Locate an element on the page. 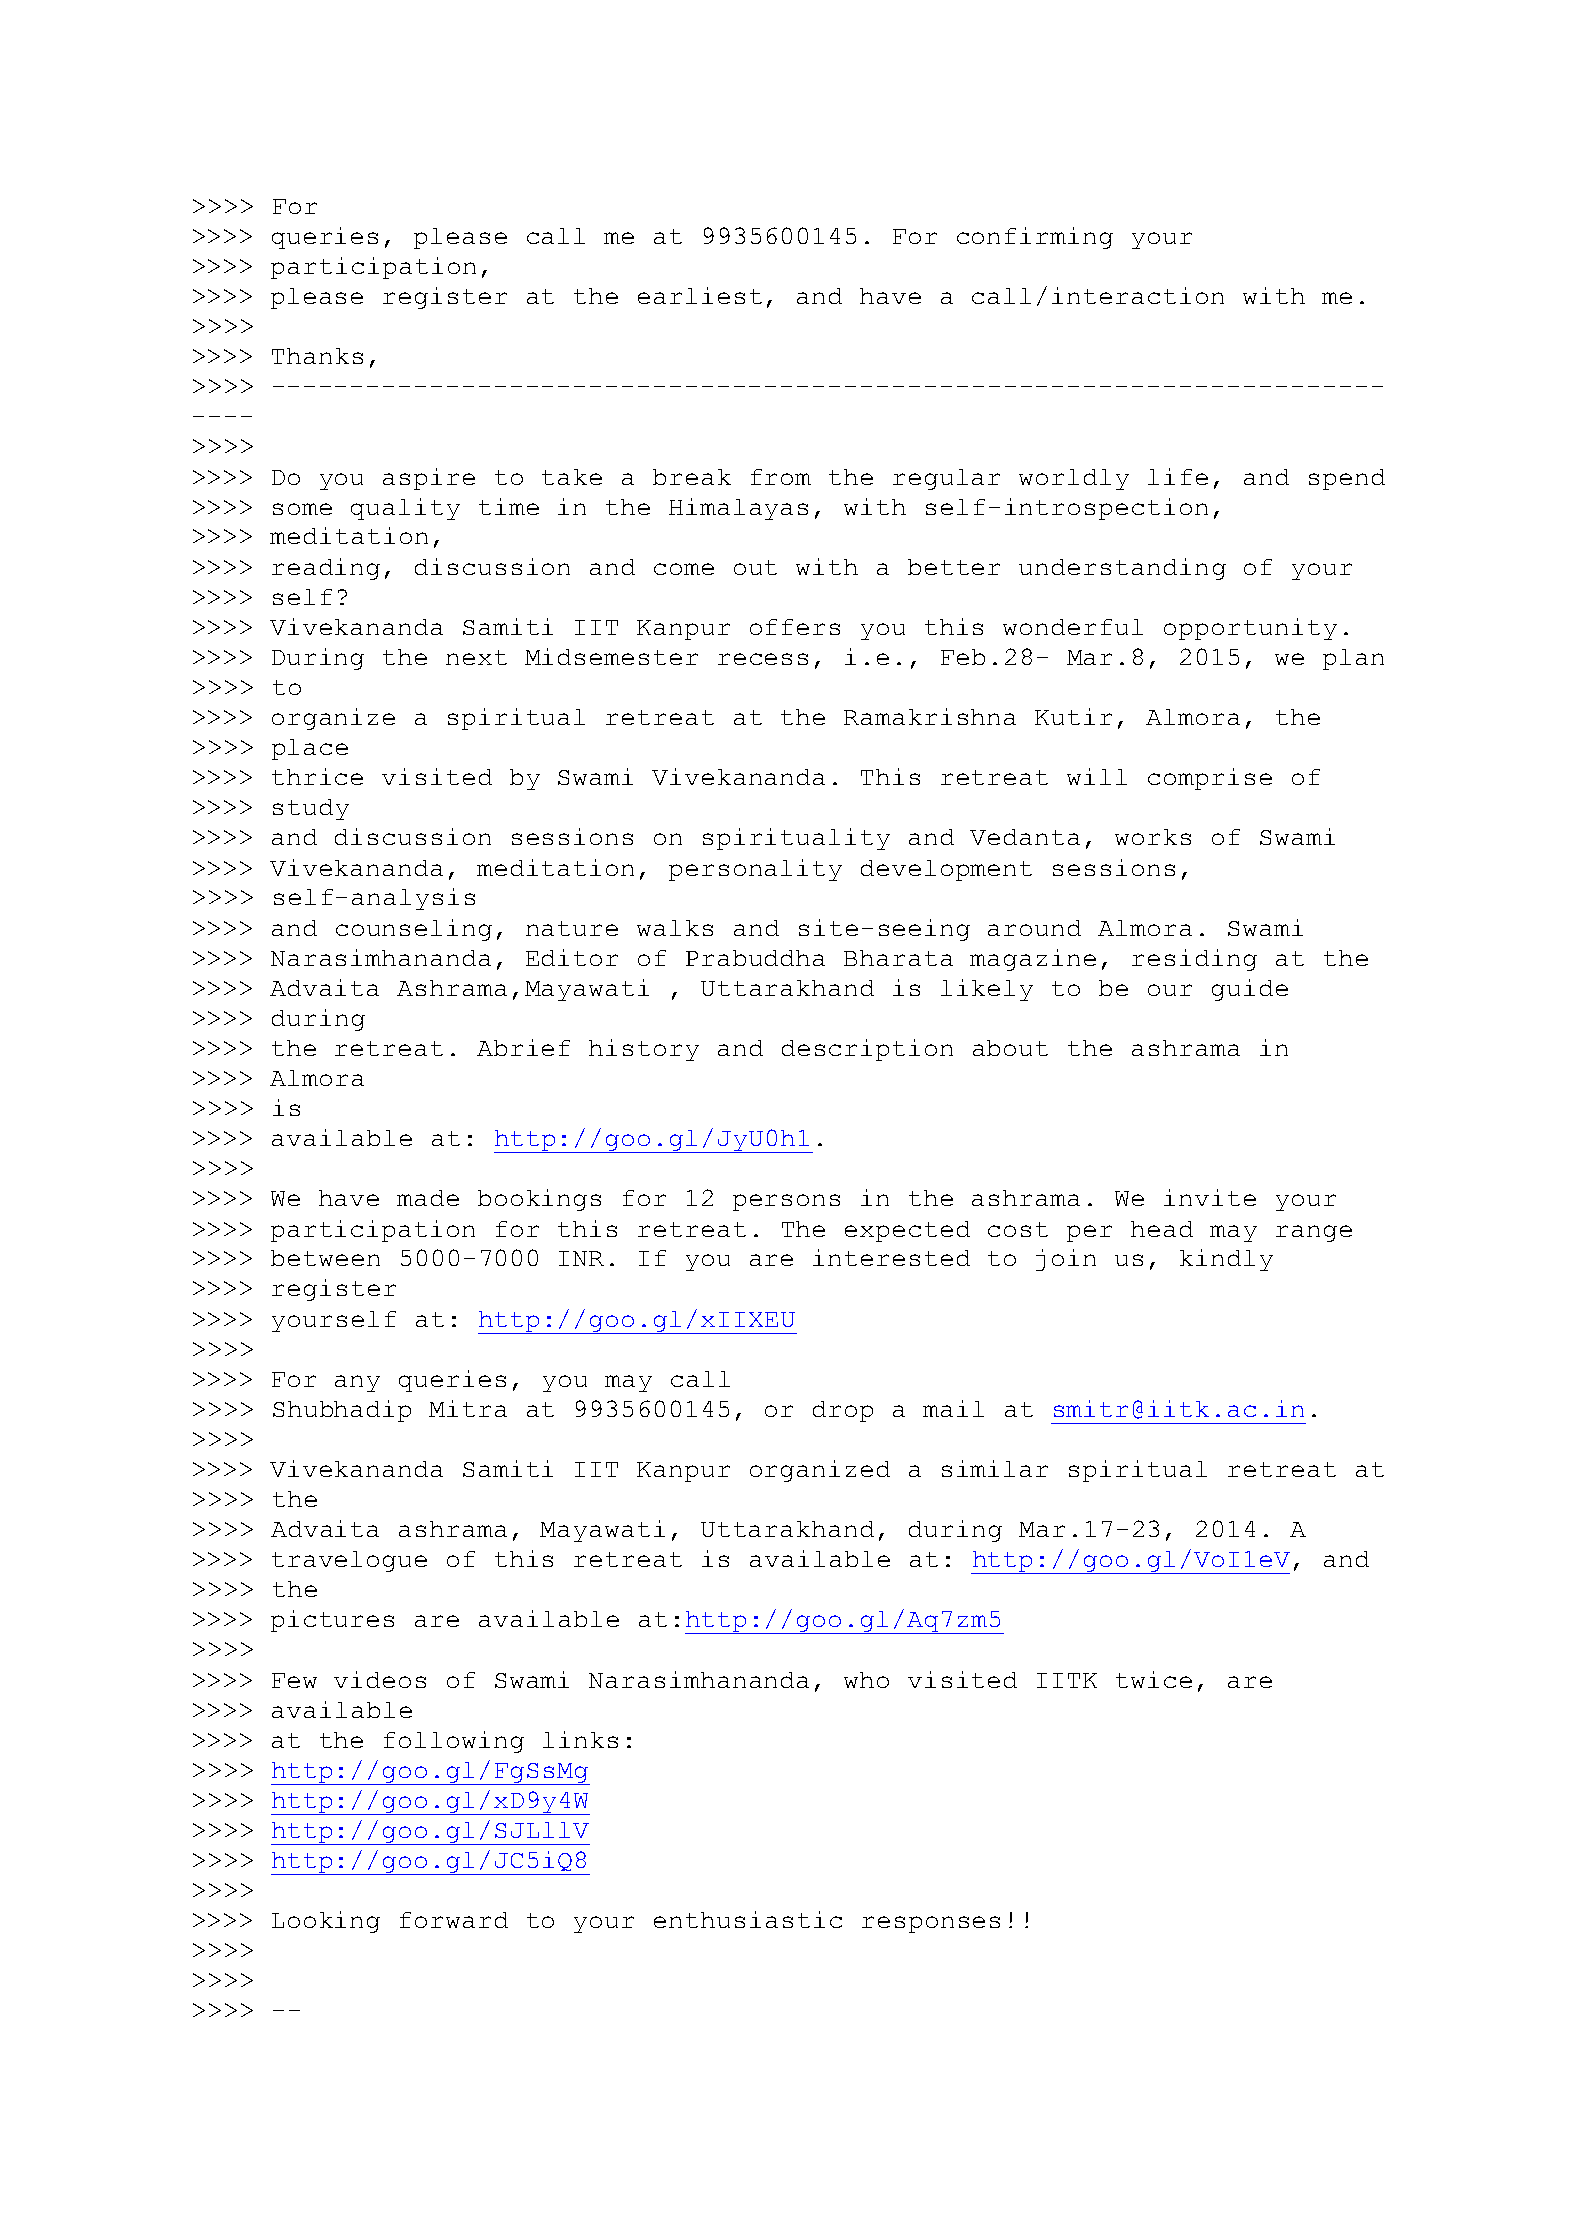 This document has height=2235, width=1580. twice is located at coordinates (1154, 1679).
